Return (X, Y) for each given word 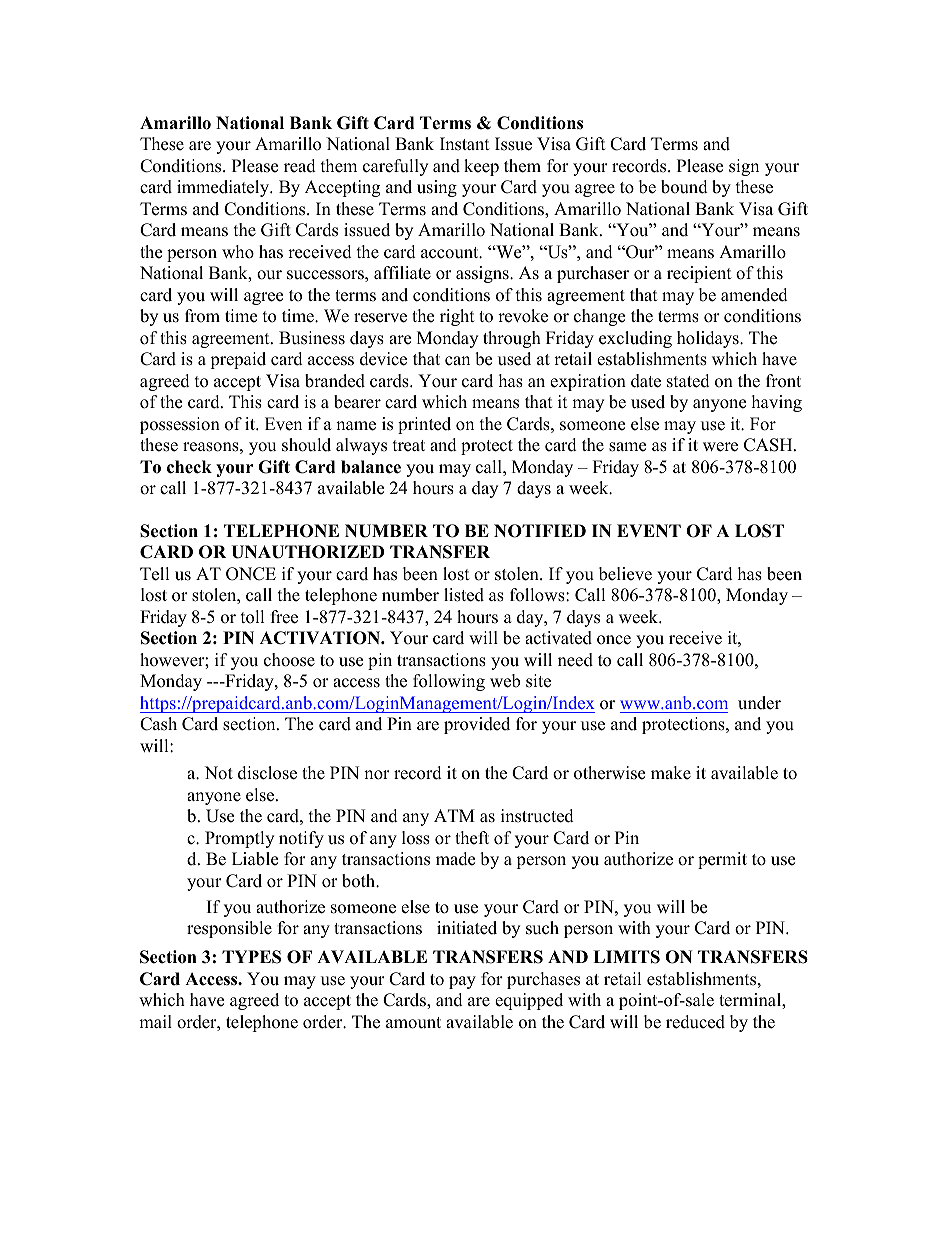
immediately (224, 188)
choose (289, 660)
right (457, 317)
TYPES (251, 957)
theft (472, 838)
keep (481, 167)
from (202, 316)
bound (684, 187)
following (449, 682)
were (720, 447)
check (189, 467)
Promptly (239, 839)
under (759, 703)
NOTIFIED (540, 531)
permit (722, 860)
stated (688, 381)
